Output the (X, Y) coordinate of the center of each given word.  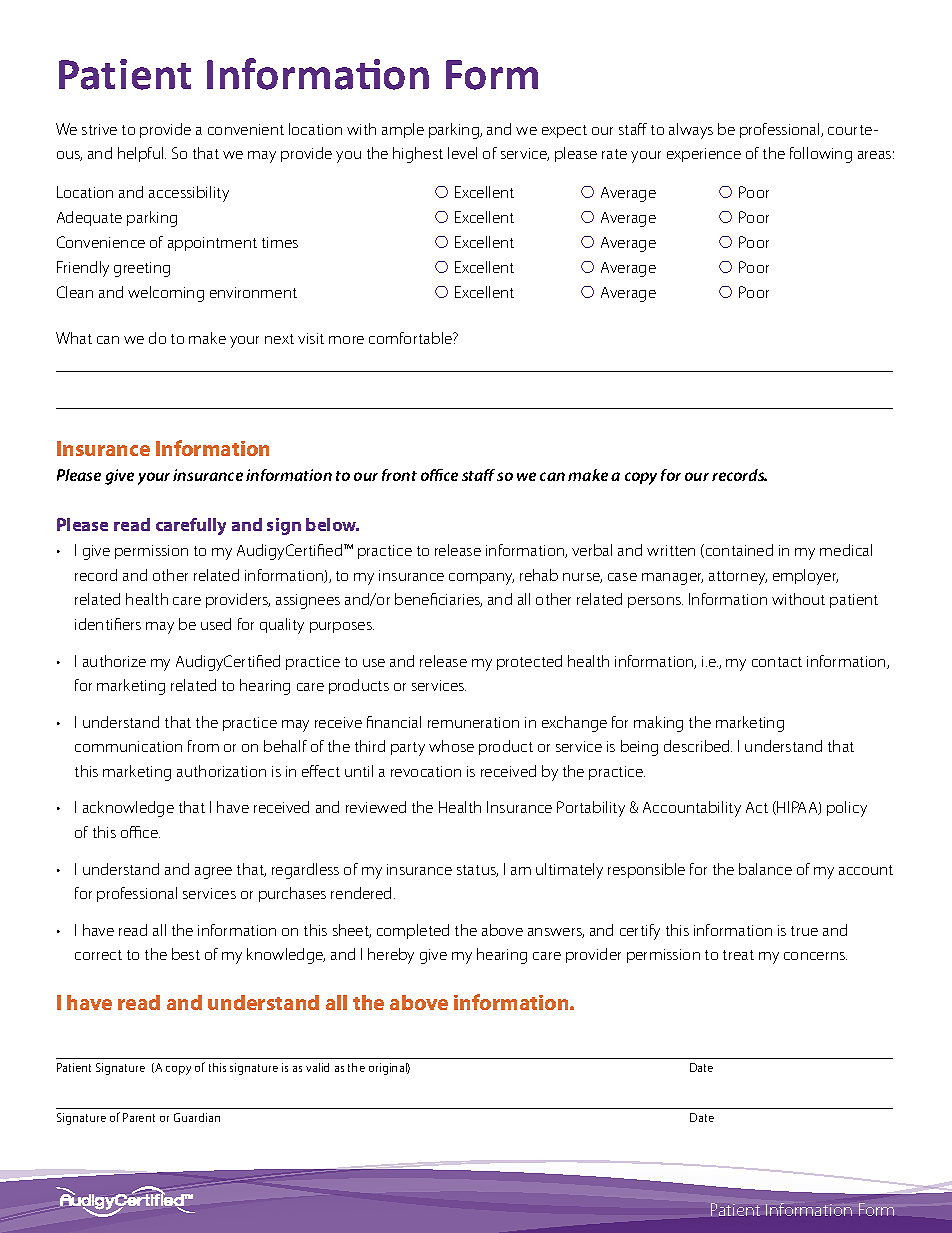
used (216, 624)
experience (704, 155)
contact (777, 662)
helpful (142, 154)
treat (738, 955)
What (74, 338)
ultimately (569, 871)
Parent (139, 1117)
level (462, 153)
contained (738, 551)
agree (213, 873)
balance (765, 869)
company (481, 579)
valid (317, 1067)
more (346, 340)
